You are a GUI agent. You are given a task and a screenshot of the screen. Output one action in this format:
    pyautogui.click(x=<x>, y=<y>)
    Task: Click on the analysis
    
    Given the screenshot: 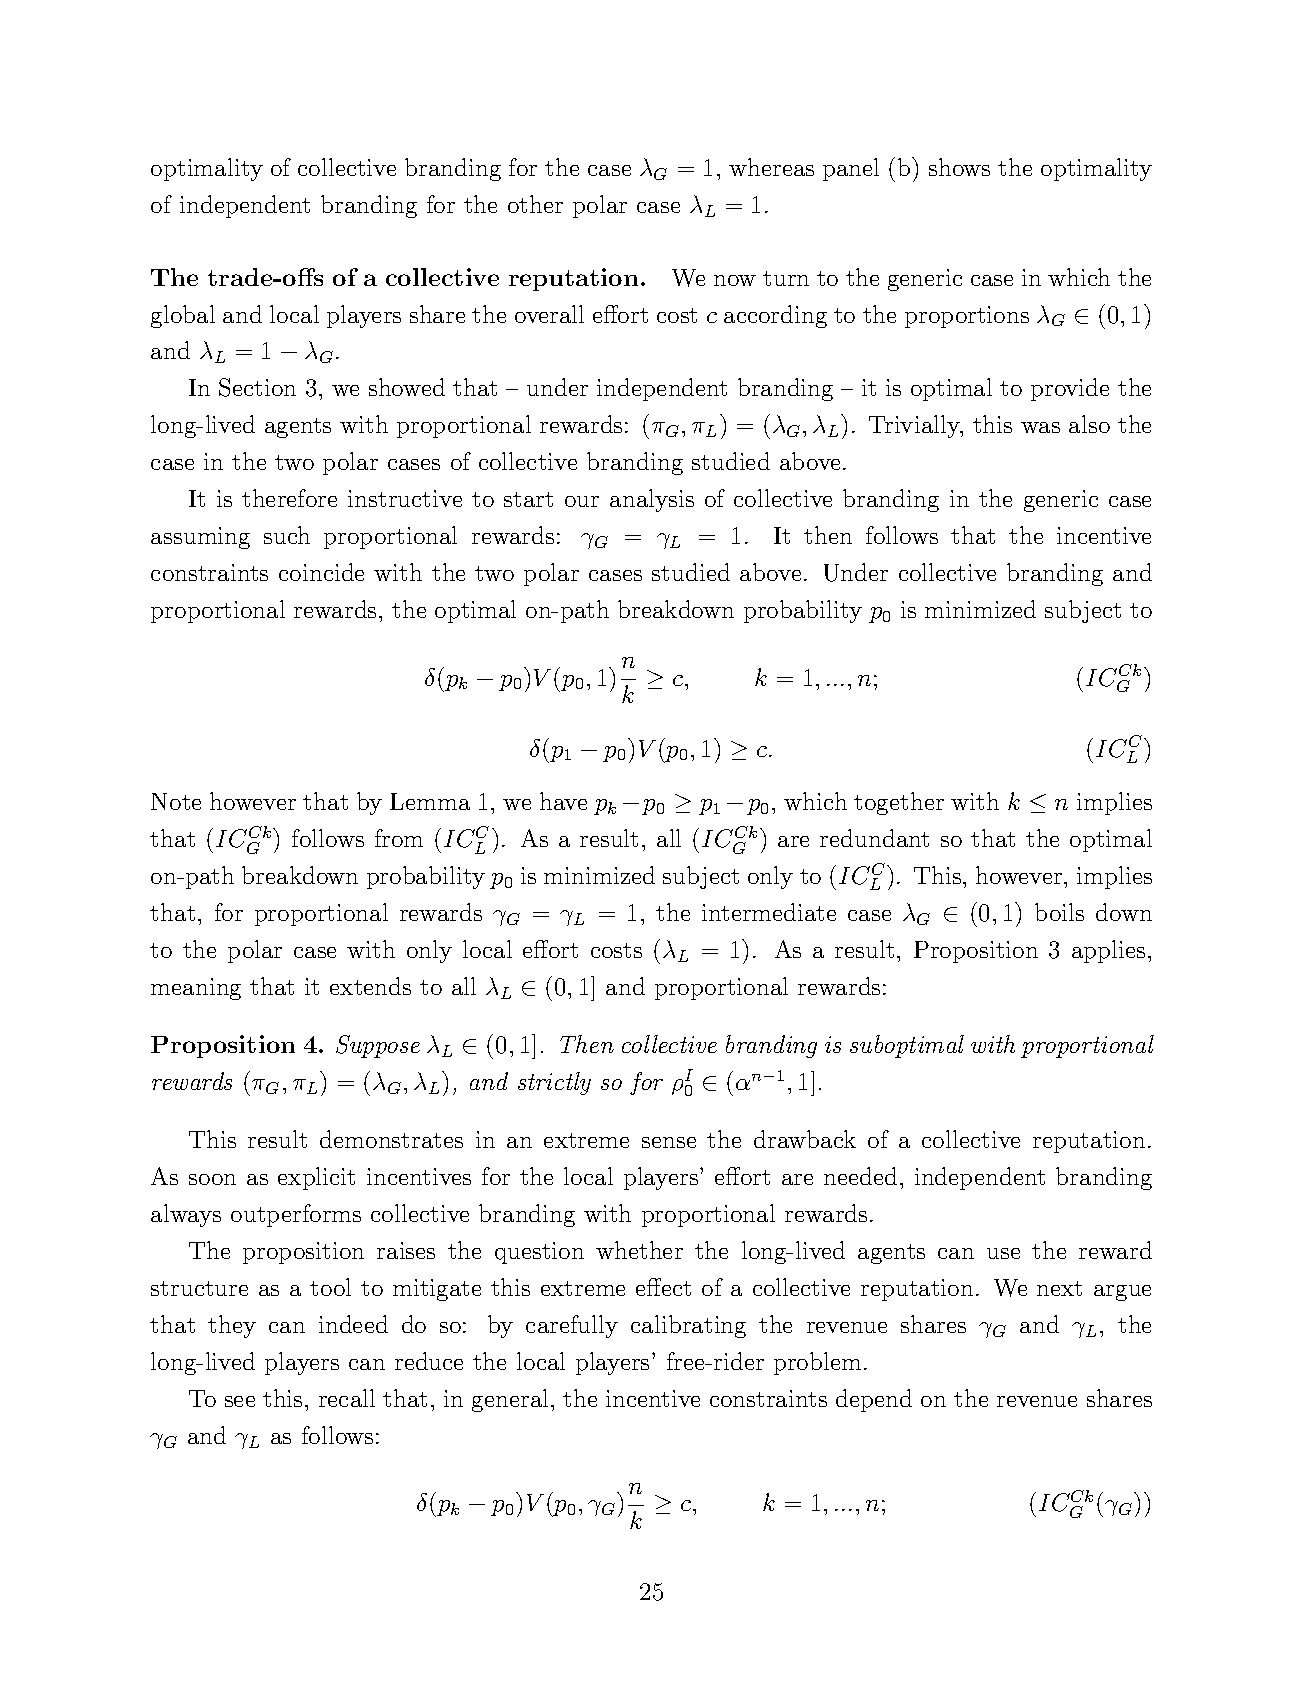 What is the action you would take?
    pyautogui.click(x=652, y=500)
